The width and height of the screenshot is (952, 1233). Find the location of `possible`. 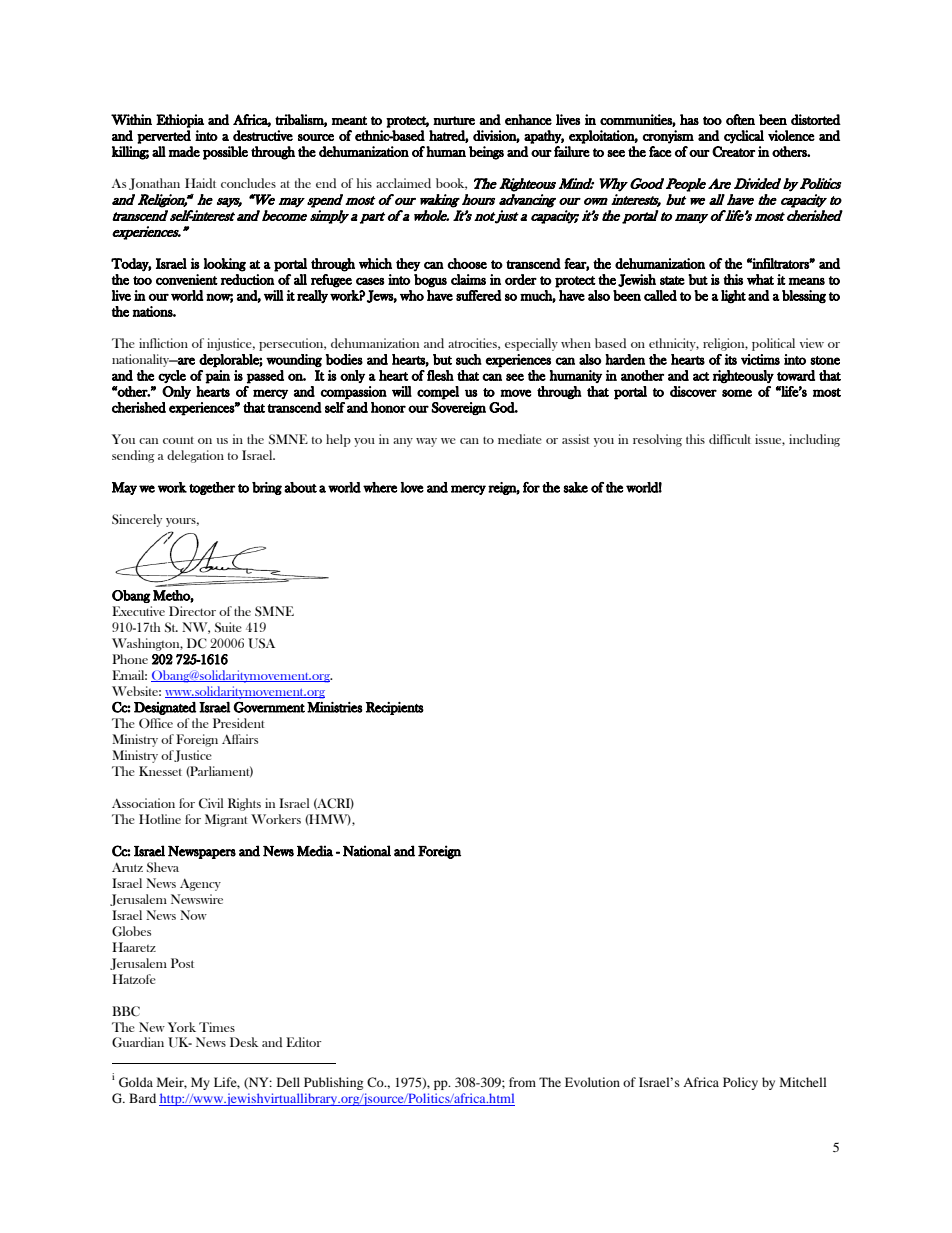

possible is located at coordinates (225, 153).
